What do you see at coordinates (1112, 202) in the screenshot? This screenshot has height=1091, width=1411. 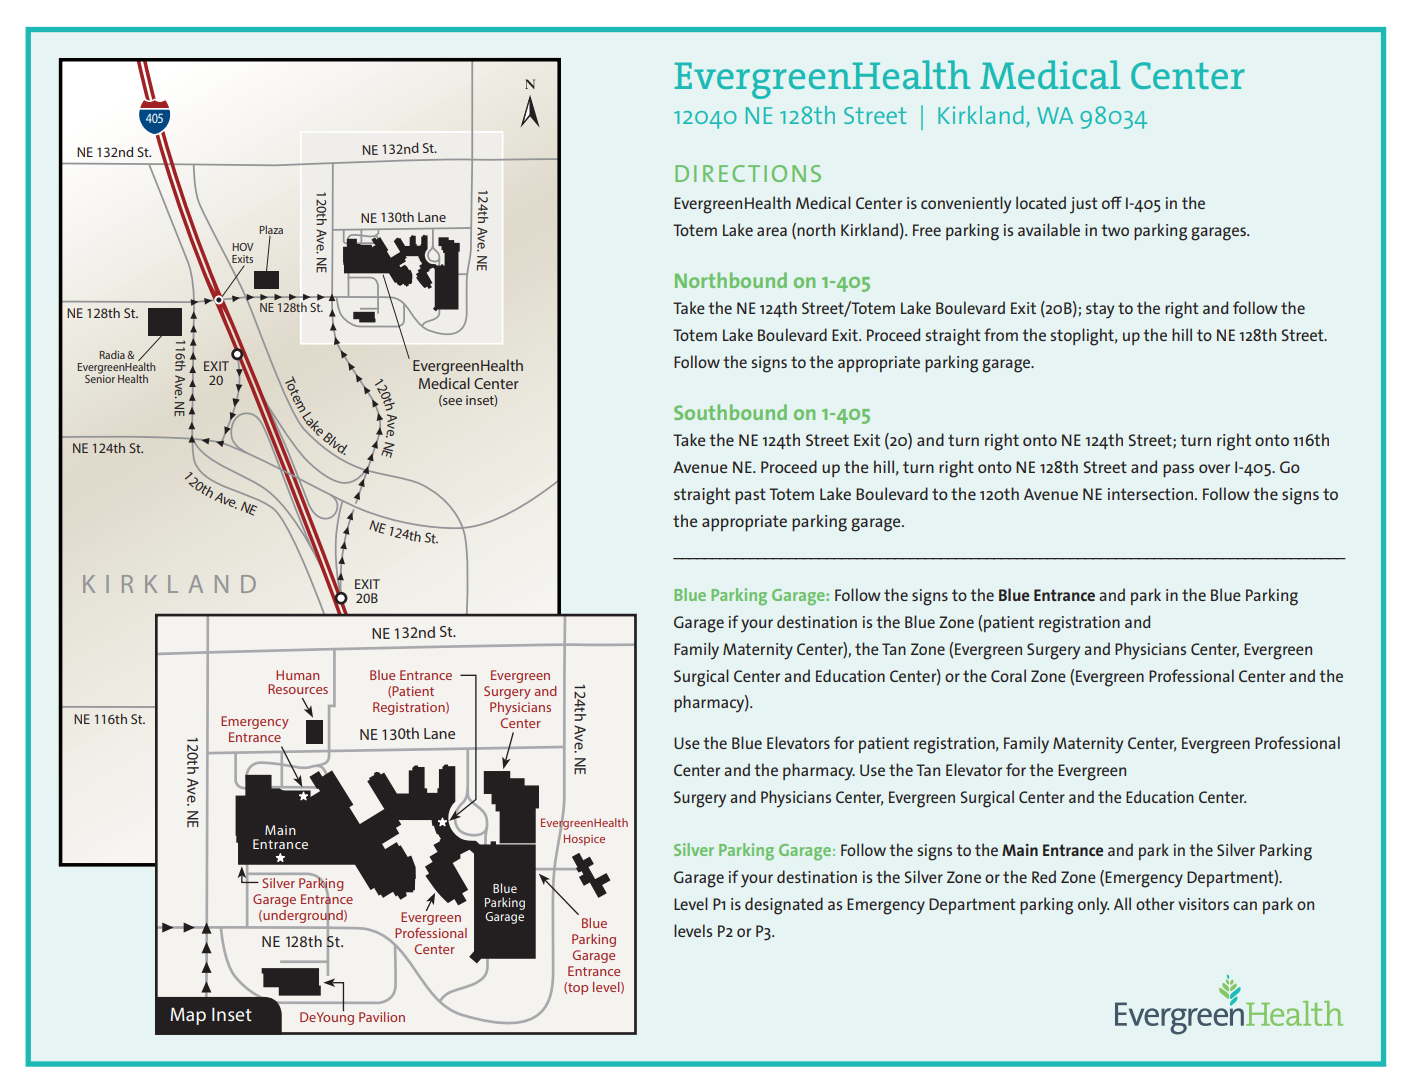 I see `off` at bounding box center [1112, 202].
